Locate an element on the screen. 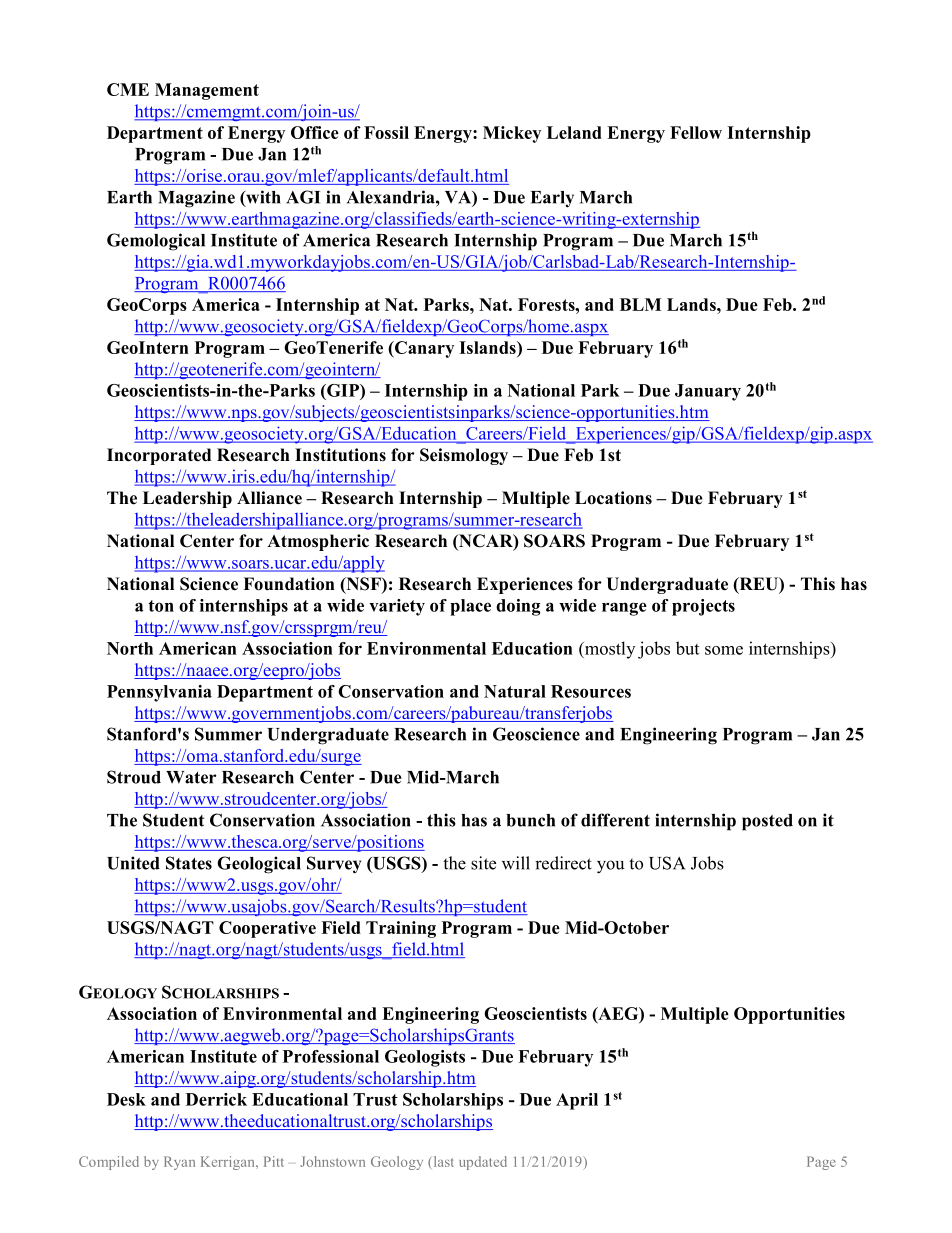 Image resolution: width=952 pixels, height=1233 pixels. States is located at coordinates (189, 863).
